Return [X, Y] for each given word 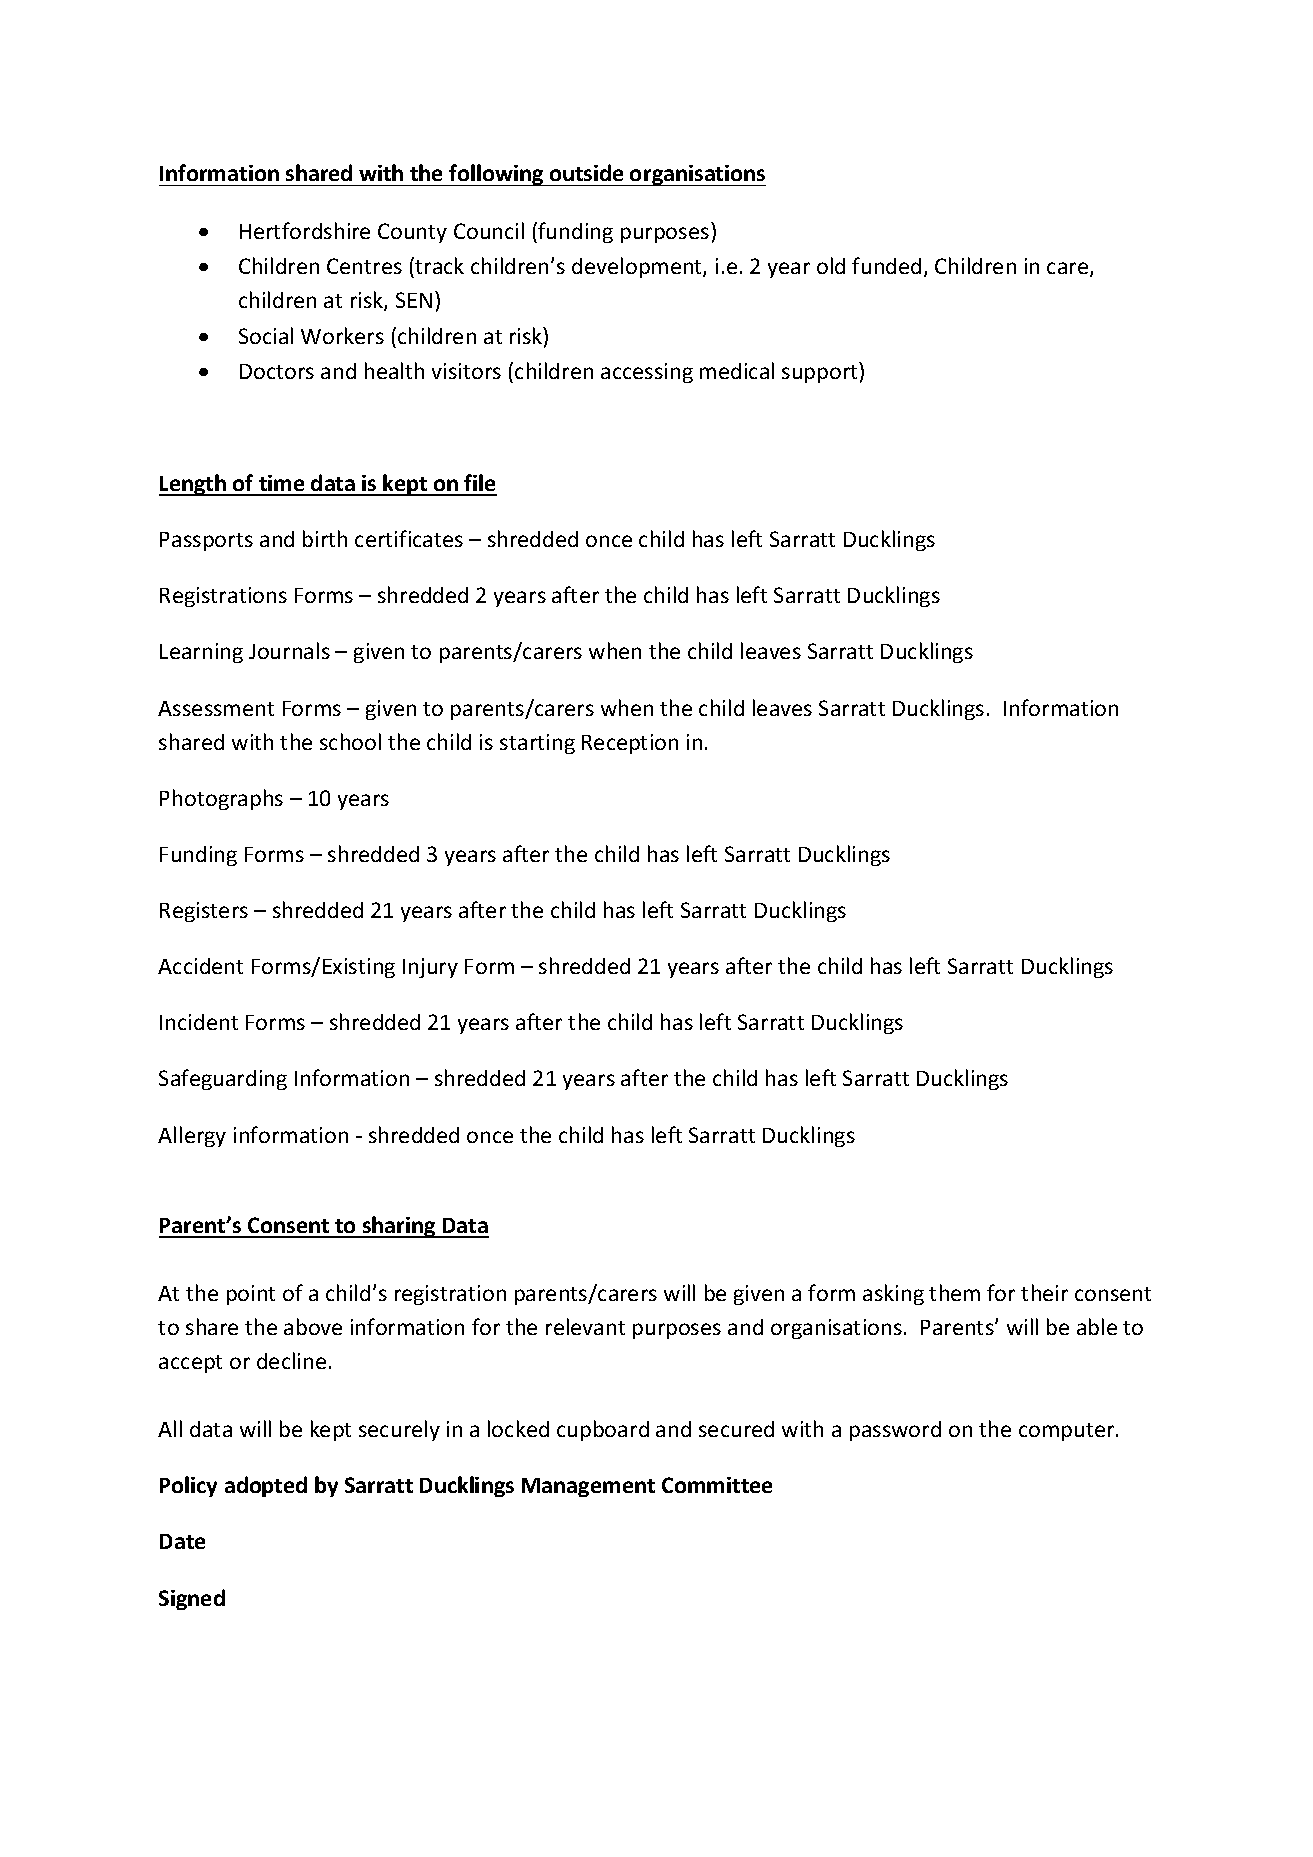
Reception [630, 744]
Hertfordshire [305, 230]
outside [586, 172]
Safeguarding [223, 1079]
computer [1068, 1432]
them [954, 1292]
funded [886, 265]
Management [588, 1487]
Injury [430, 968]
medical [737, 370]
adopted [266, 1486]
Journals [289, 650]
